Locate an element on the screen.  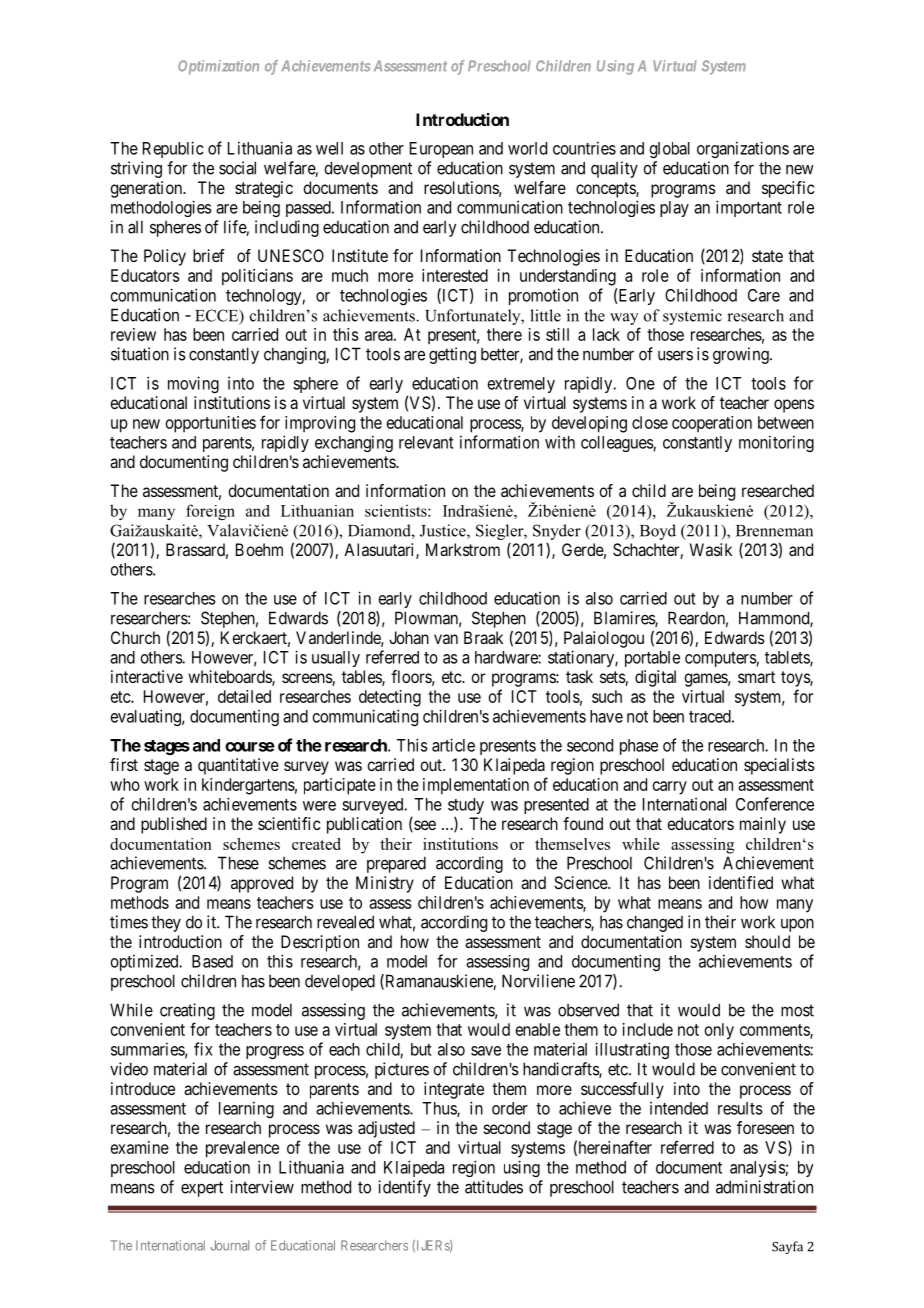
expert is located at coordinates (202, 1189).
